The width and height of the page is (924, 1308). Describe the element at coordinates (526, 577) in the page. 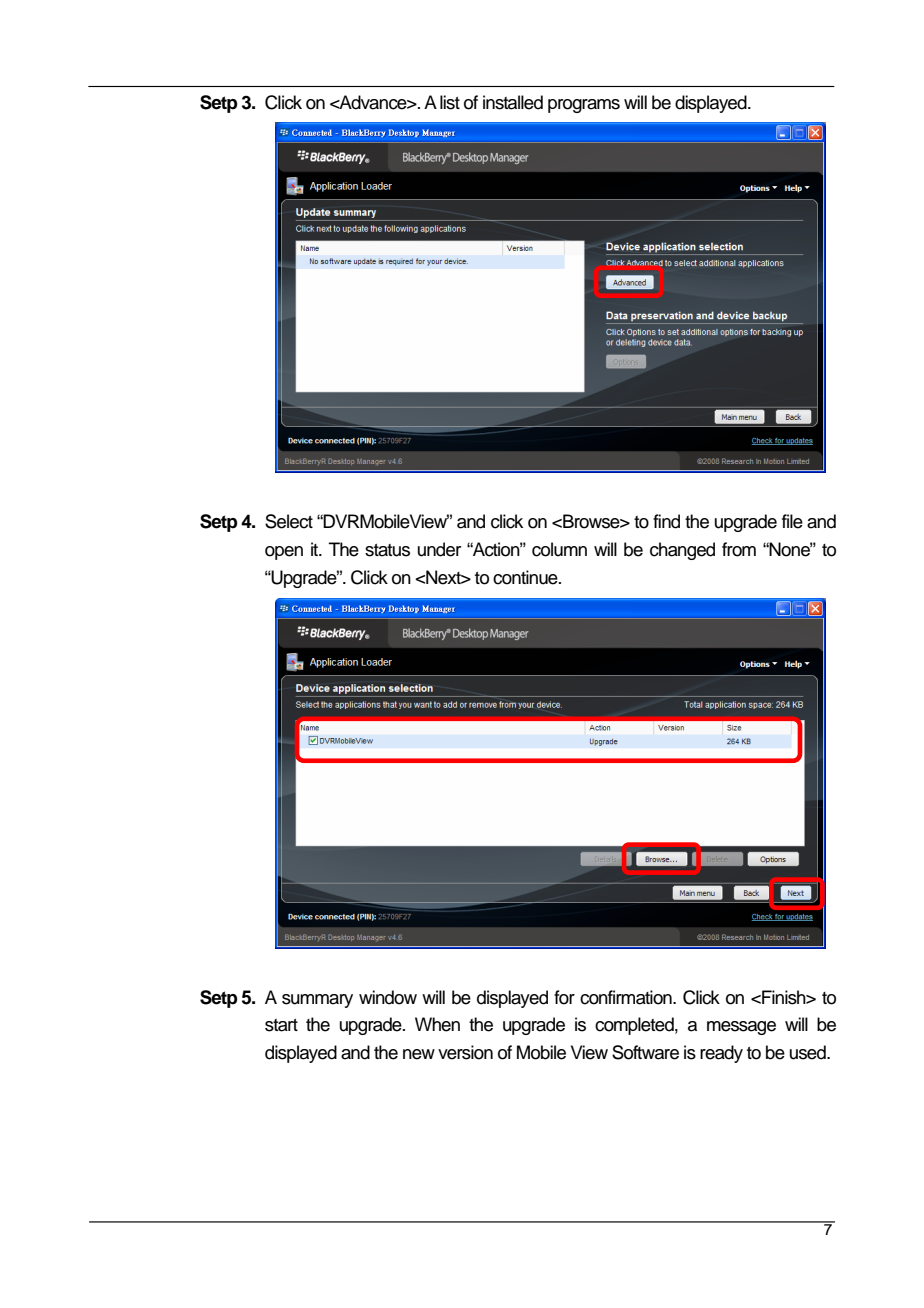

I see `continue` at that location.
